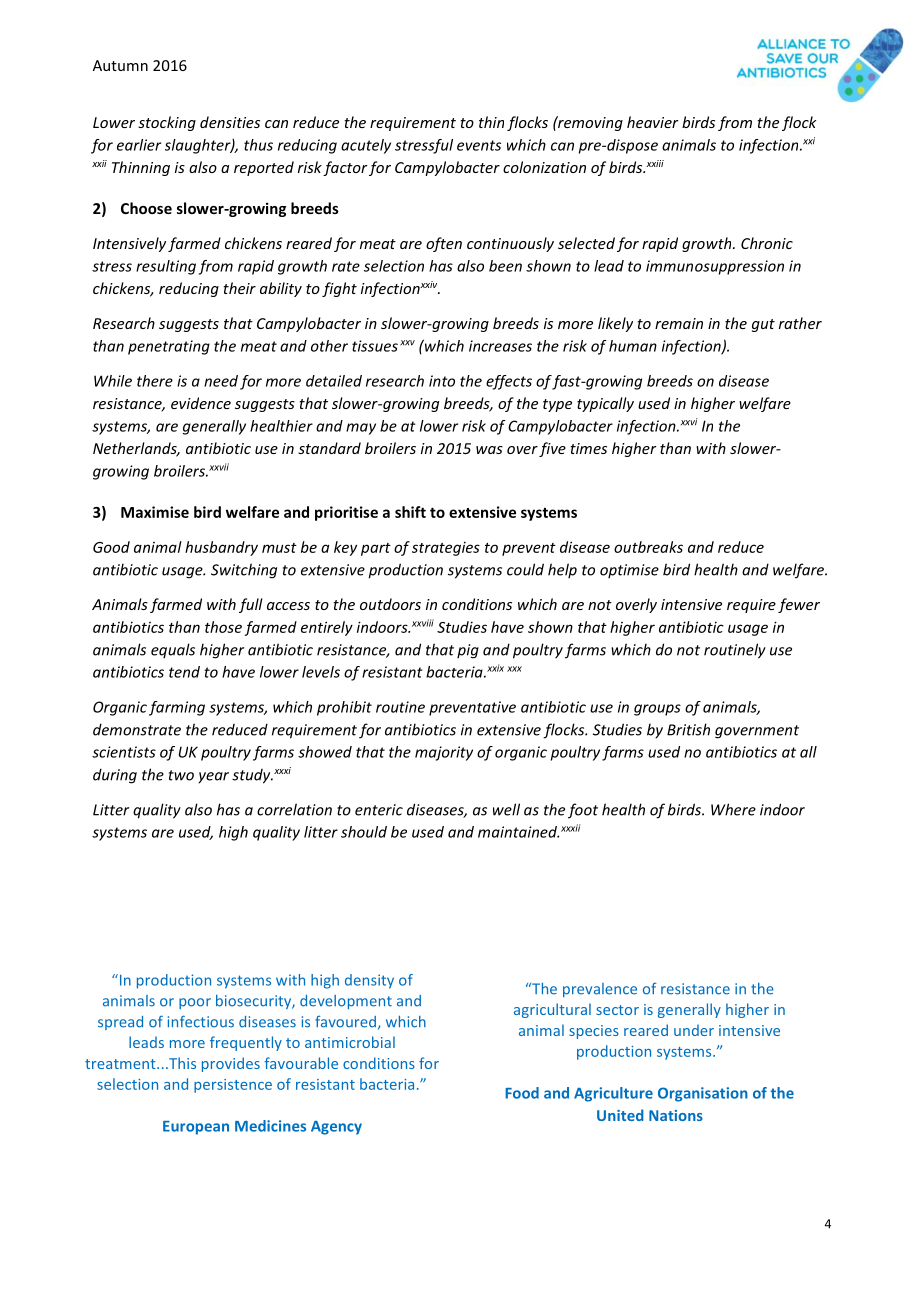 Image resolution: width=924 pixels, height=1308 pixels. Describe the element at coordinates (444, 753) in the screenshot. I see `majority` at that location.
